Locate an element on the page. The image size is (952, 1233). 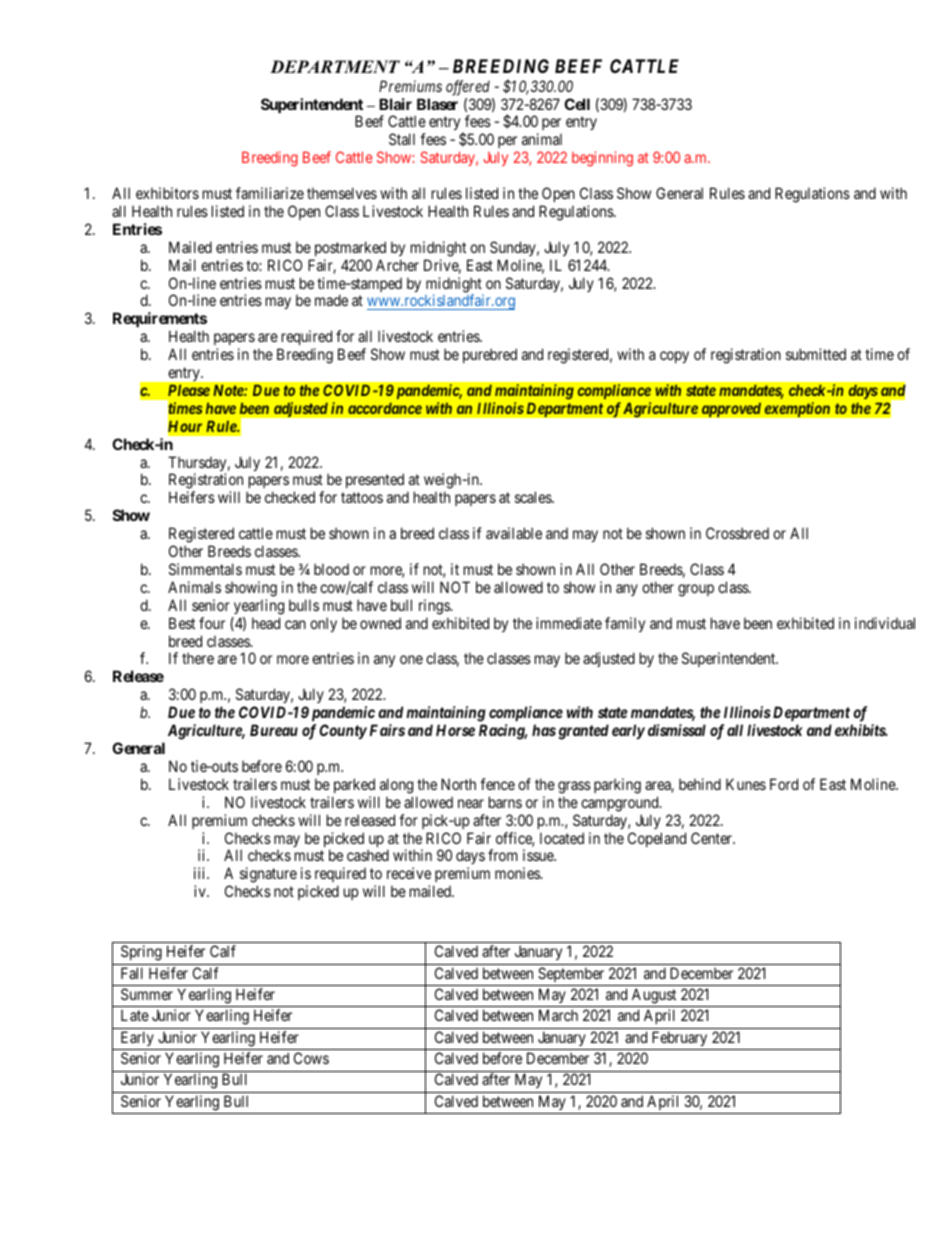
March is located at coordinates (558, 1015).
